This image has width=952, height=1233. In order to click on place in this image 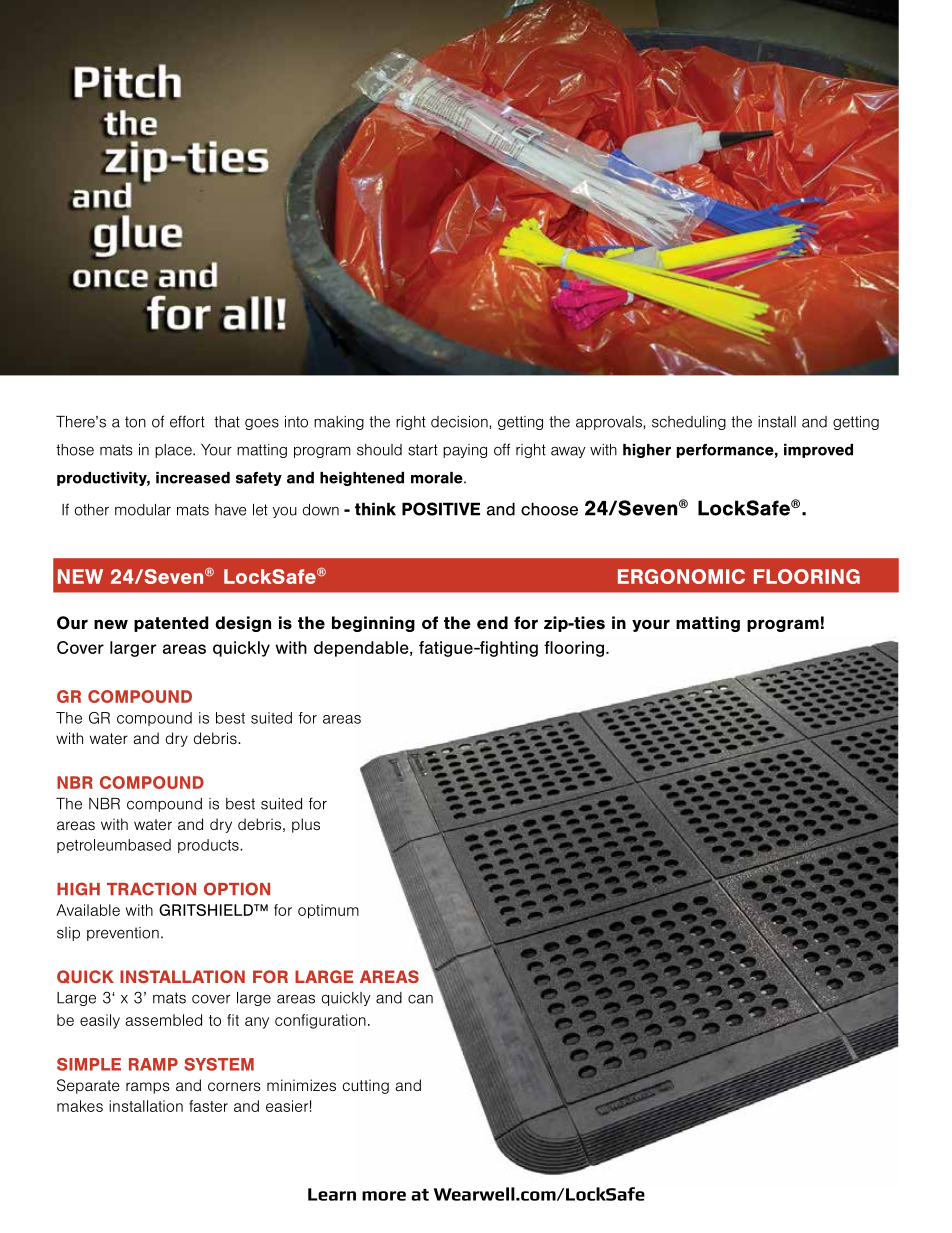, I will do `click(174, 451)`.
